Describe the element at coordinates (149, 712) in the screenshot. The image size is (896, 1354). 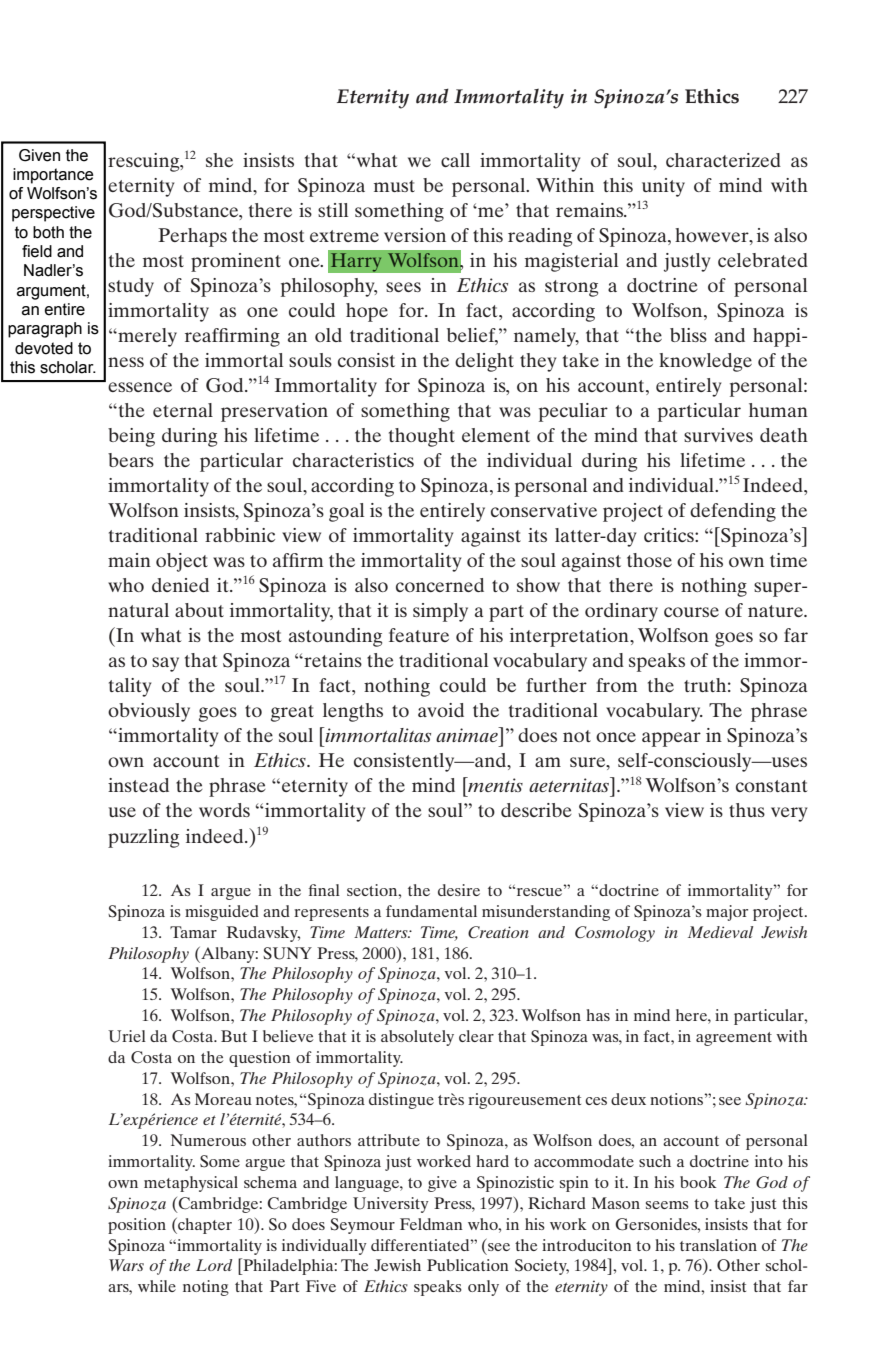
I see `obviously` at that location.
